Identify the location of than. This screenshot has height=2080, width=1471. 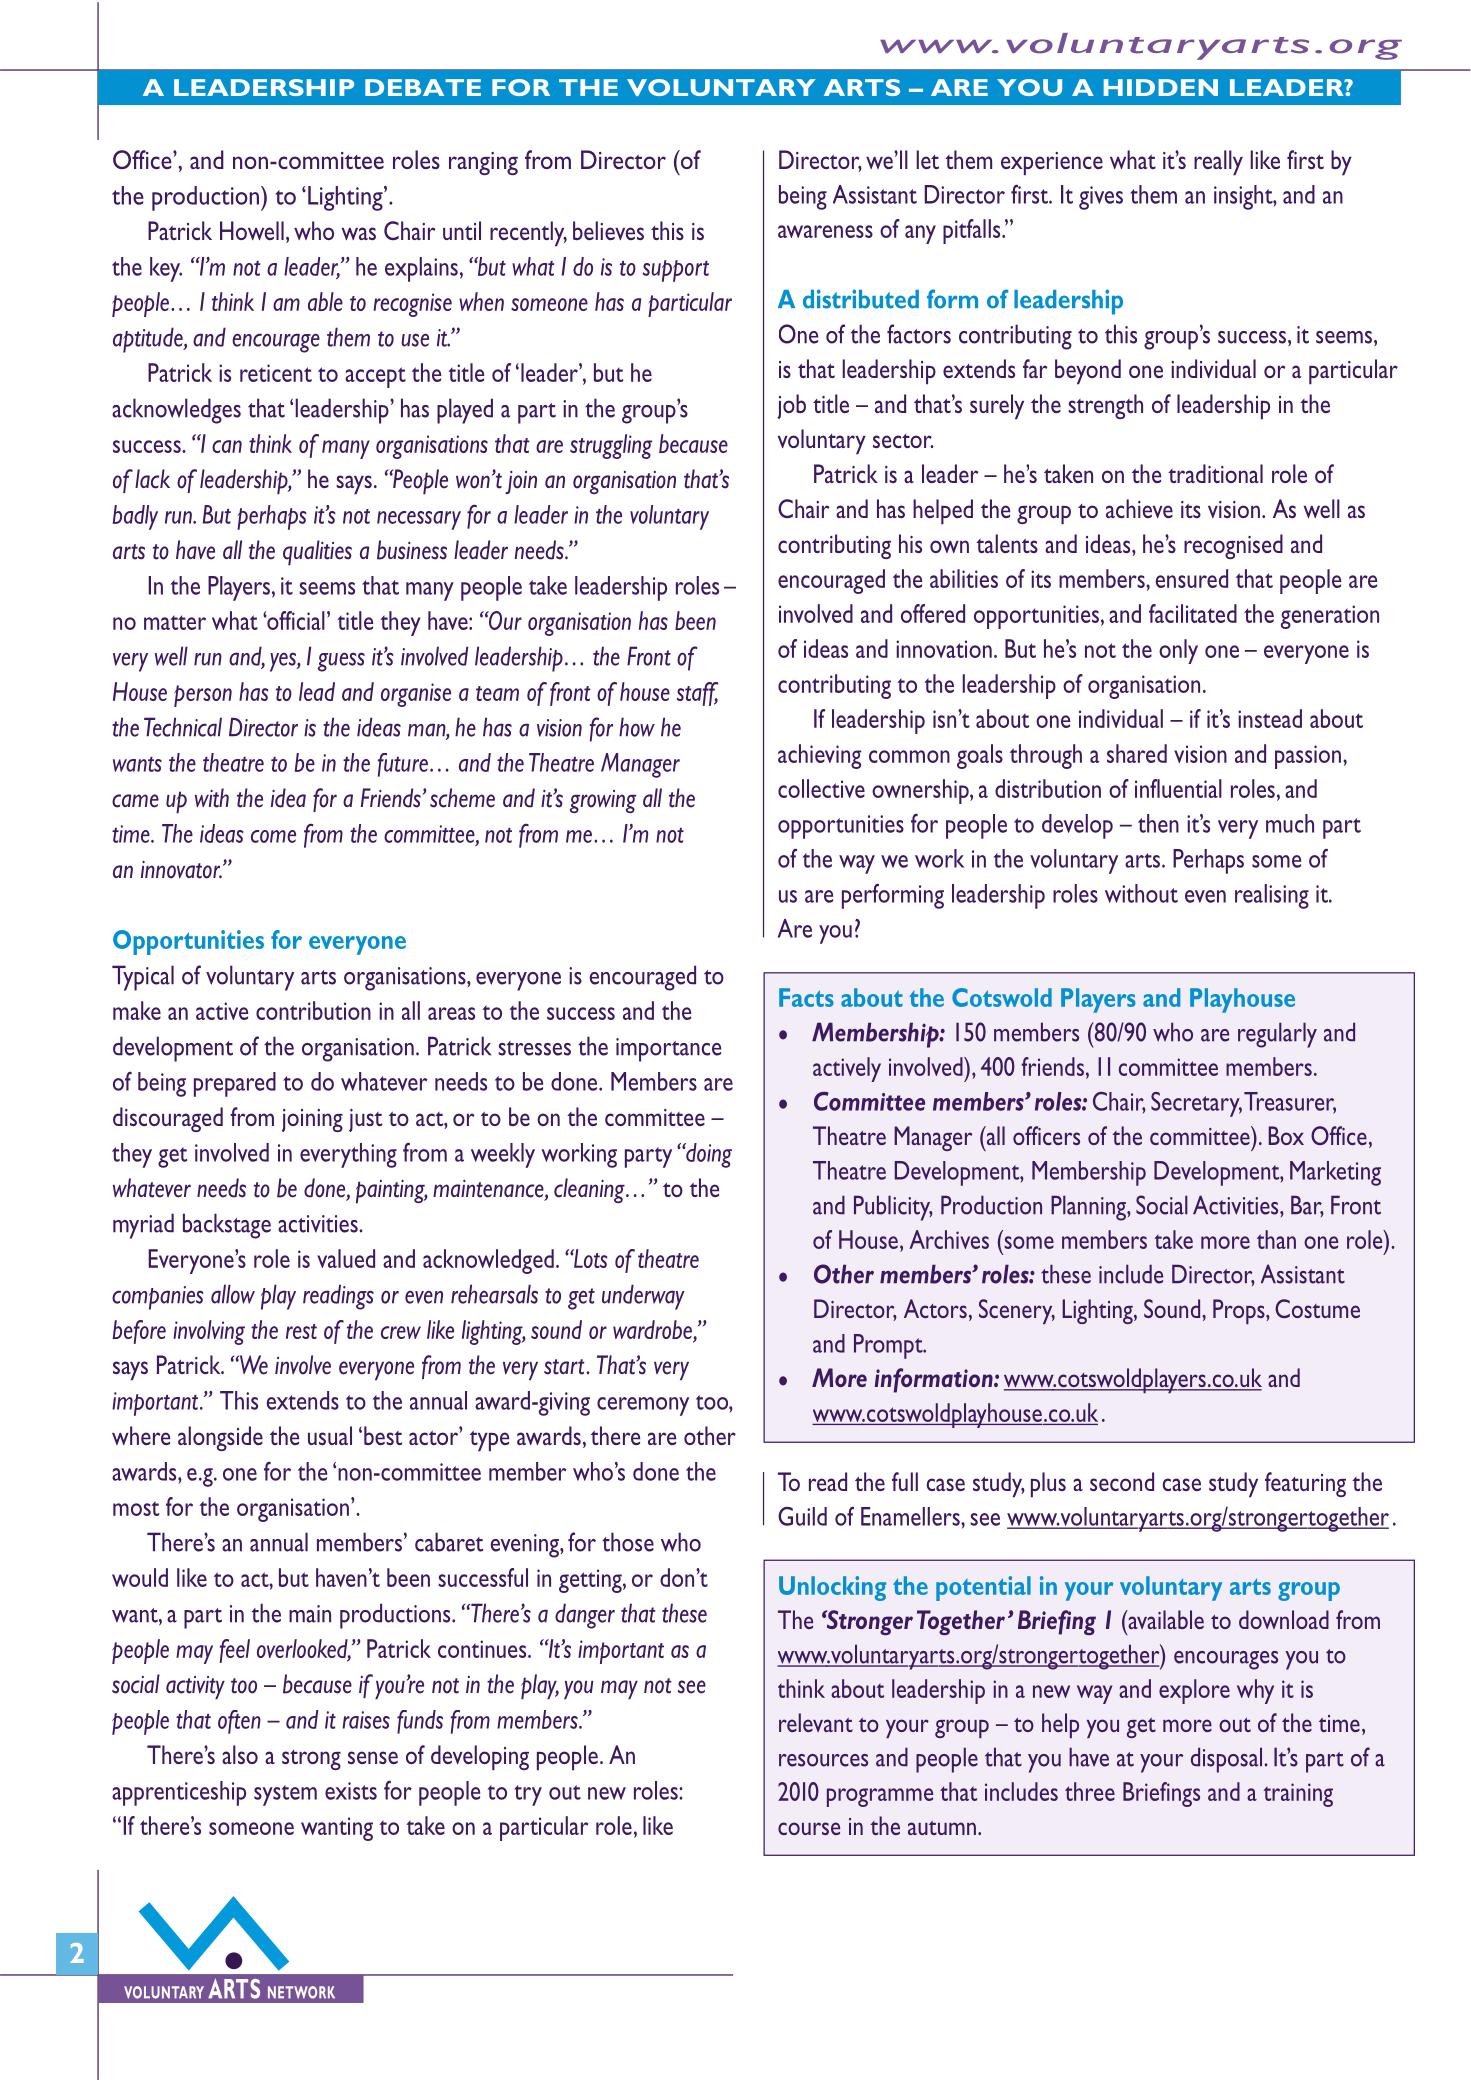
(1276, 1239).
